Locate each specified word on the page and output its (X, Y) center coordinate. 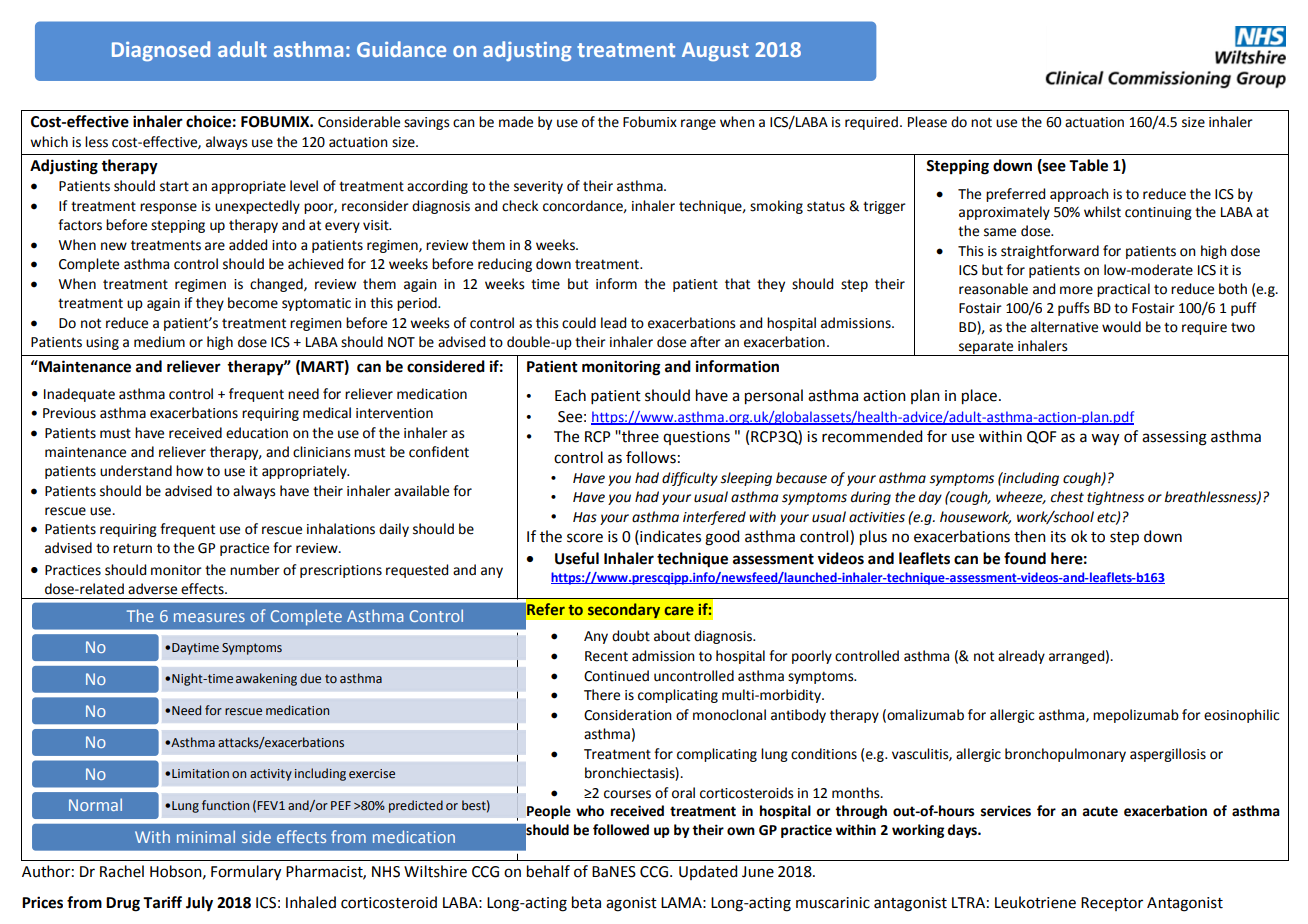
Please (927, 122)
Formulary (246, 873)
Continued (616, 676)
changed (277, 285)
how (189, 471)
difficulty (690, 479)
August (715, 51)
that (737, 284)
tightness (1115, 498)
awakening (266, 679)
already (1021, 657)
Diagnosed (161, 51)
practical (1123, 290)
